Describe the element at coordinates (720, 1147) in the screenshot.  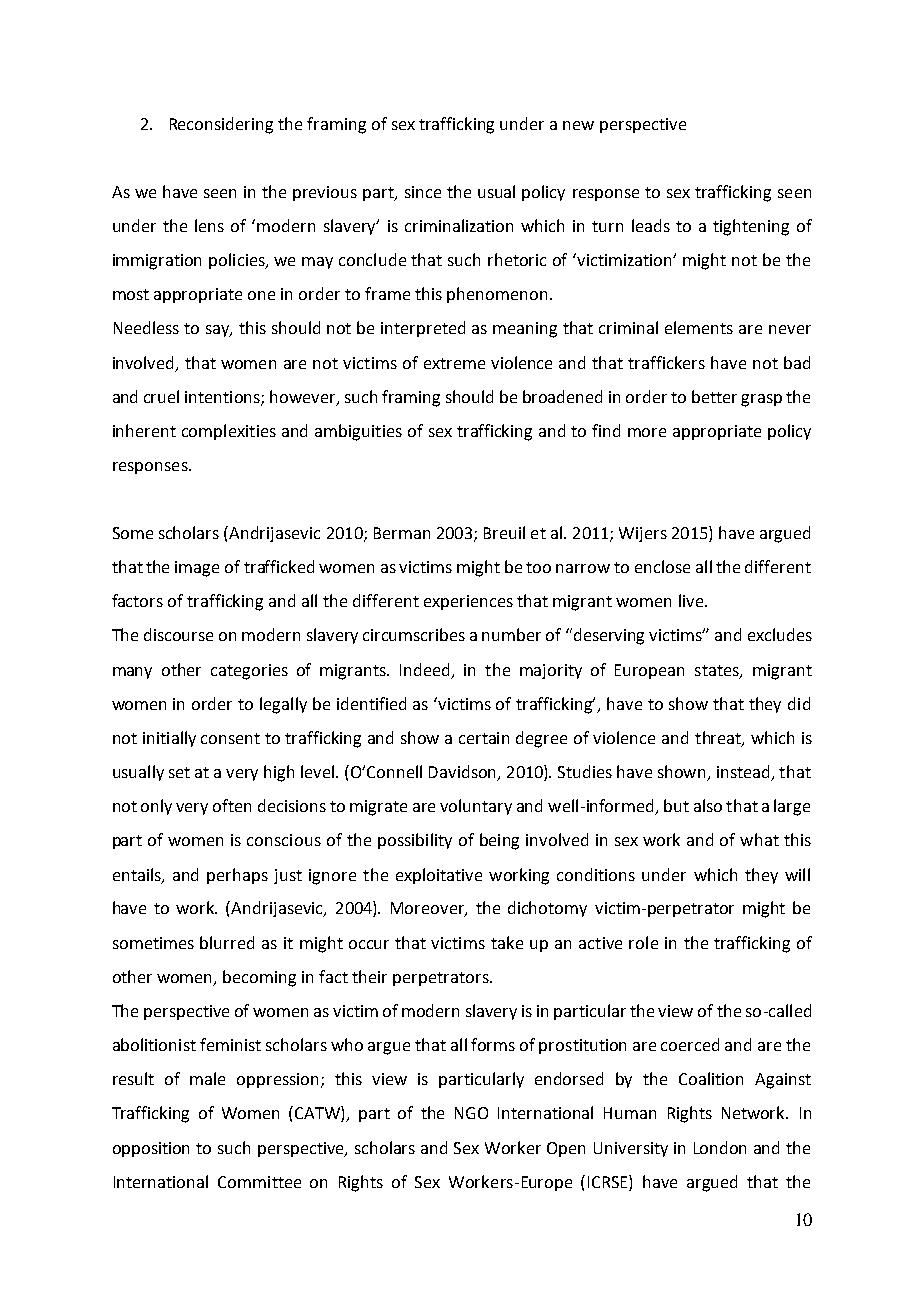
I see `London` at that location.
